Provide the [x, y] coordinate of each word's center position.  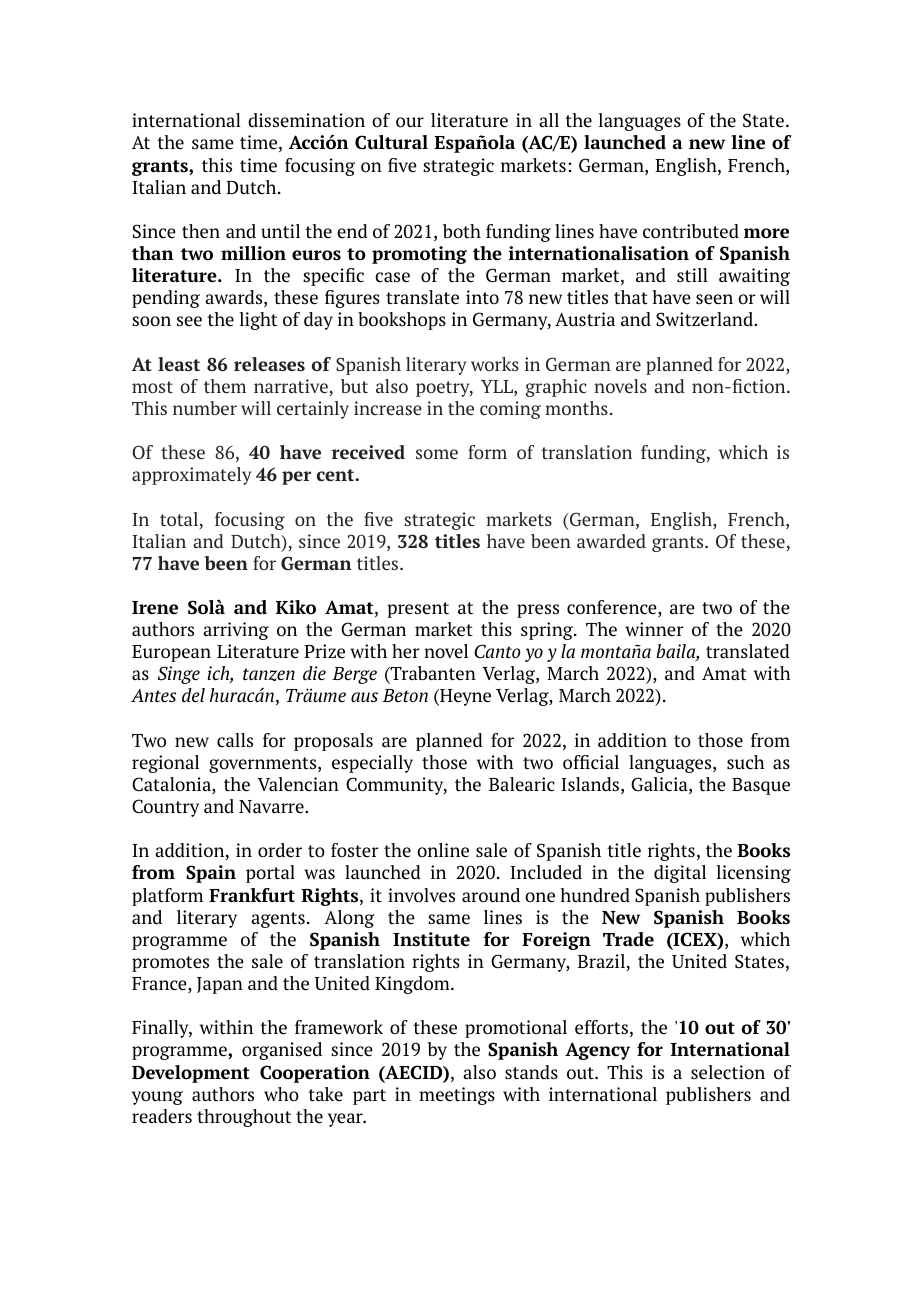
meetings [457, 1096]
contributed [691, 231]
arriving [236, 631]
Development [191, 1074]
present [418, 610]
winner [654, 629]
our [410, 122]
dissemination [306, 120]
